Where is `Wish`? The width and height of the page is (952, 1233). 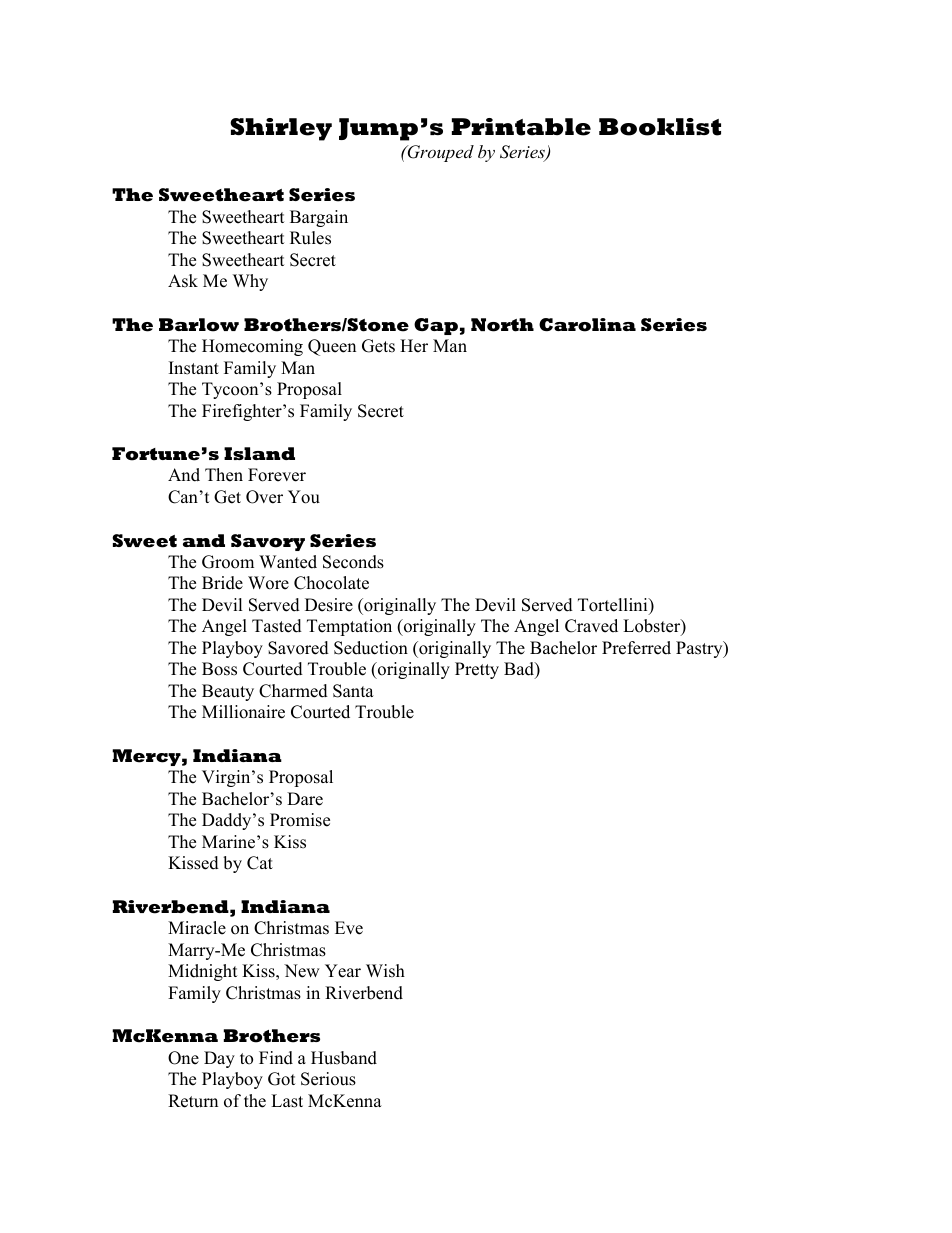
Wish is located at coordinates (385, 971).
